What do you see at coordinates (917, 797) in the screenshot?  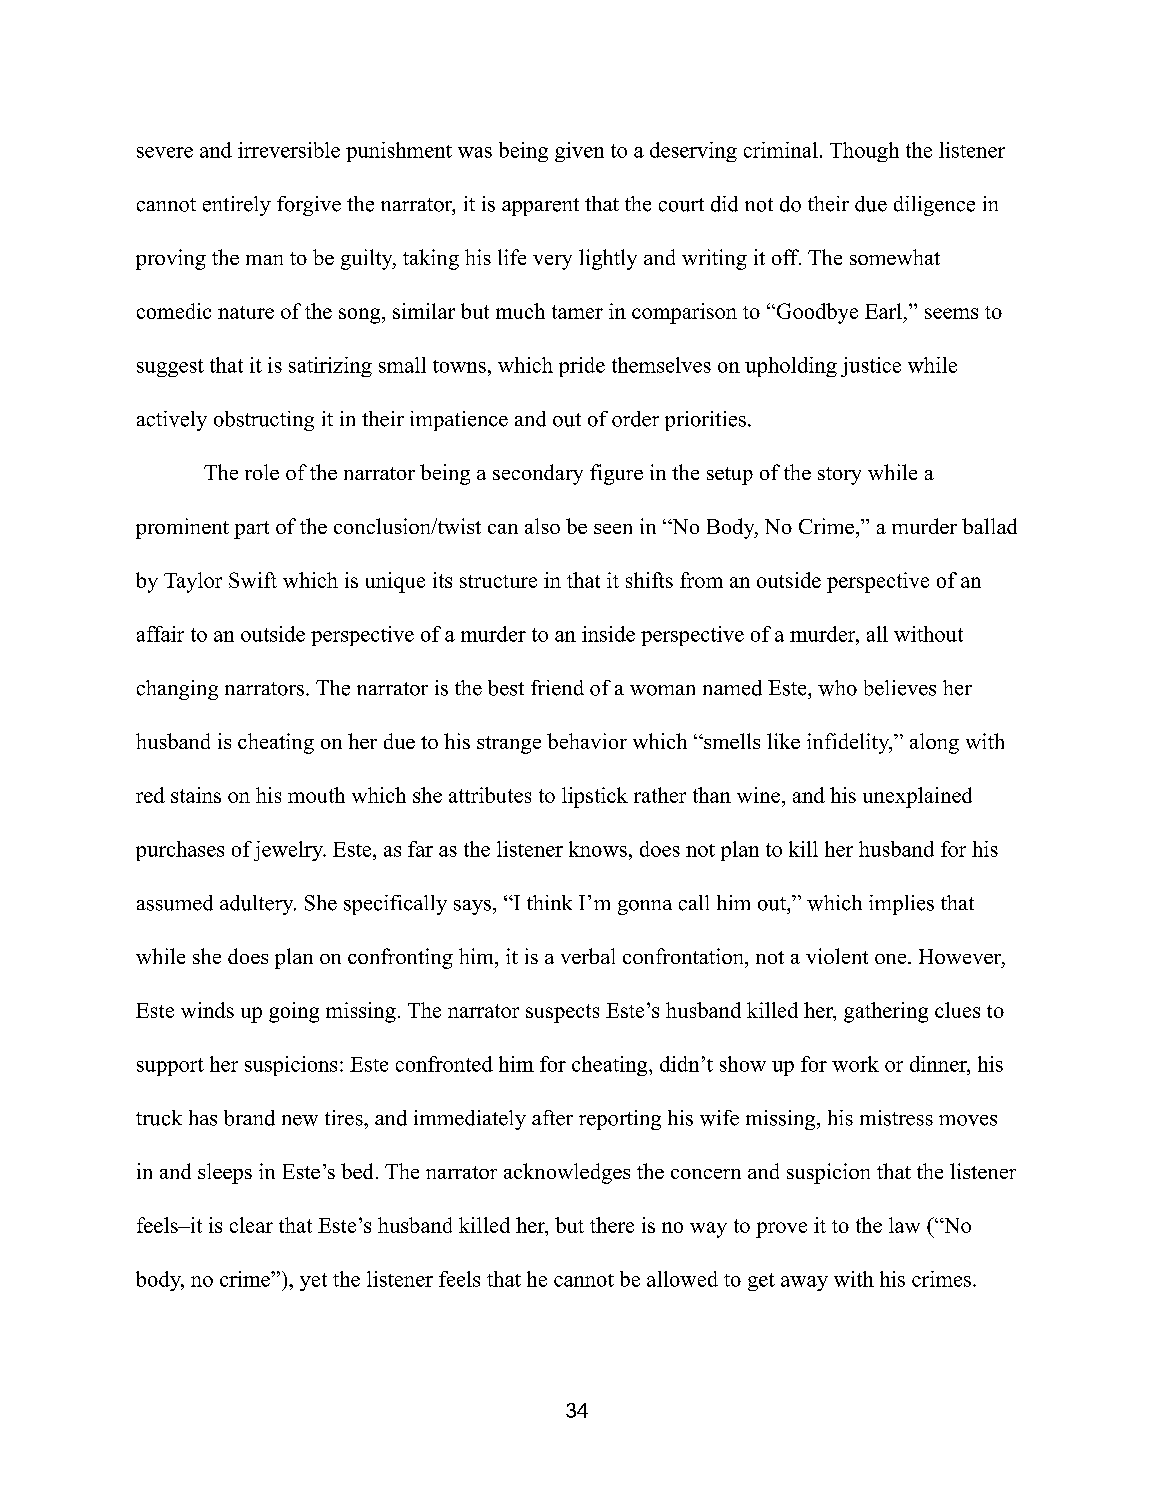 I see `unexplained` at bounding box center [917, 797].
